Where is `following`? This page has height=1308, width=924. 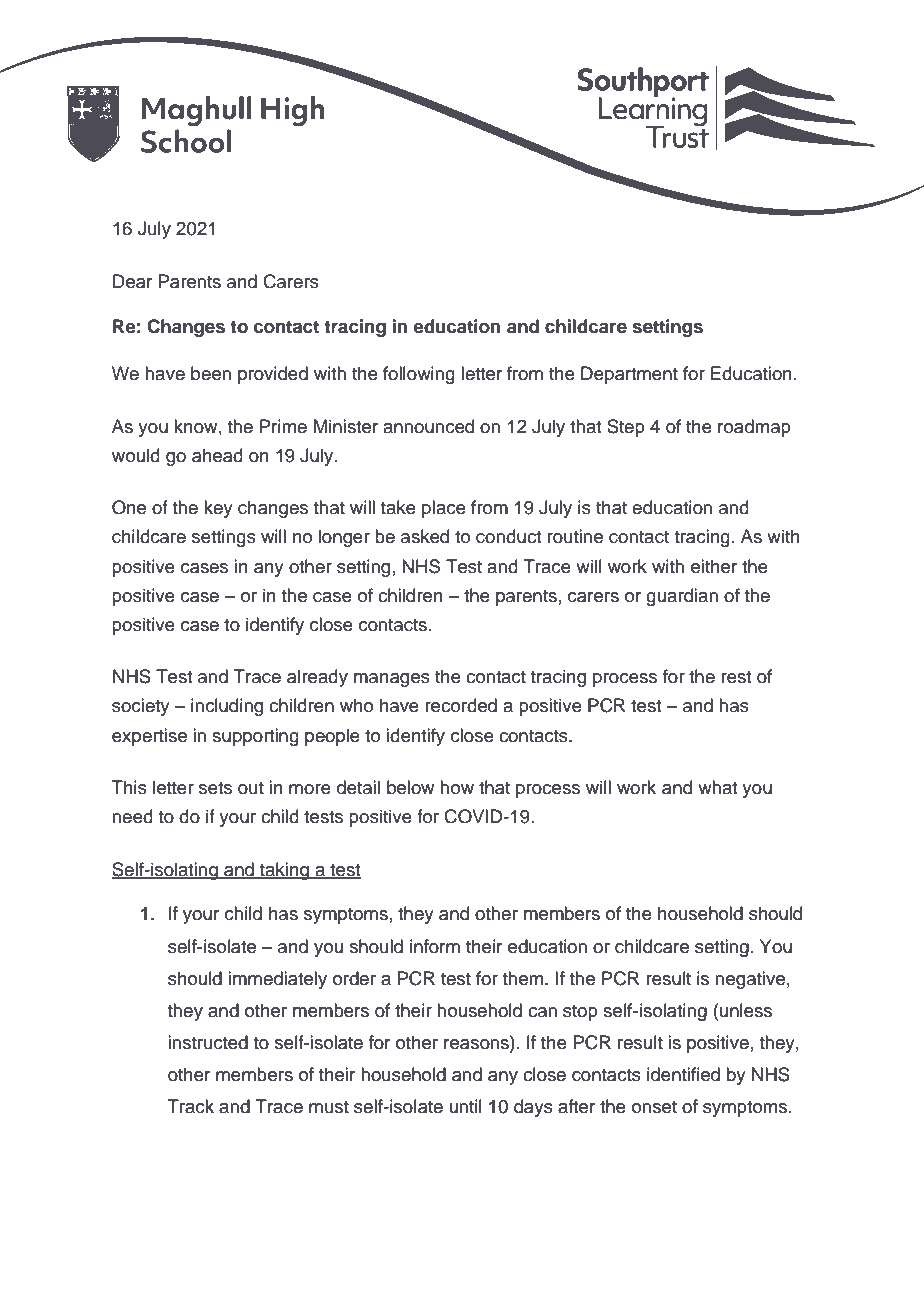
following is located at coordinates (419, 375).
